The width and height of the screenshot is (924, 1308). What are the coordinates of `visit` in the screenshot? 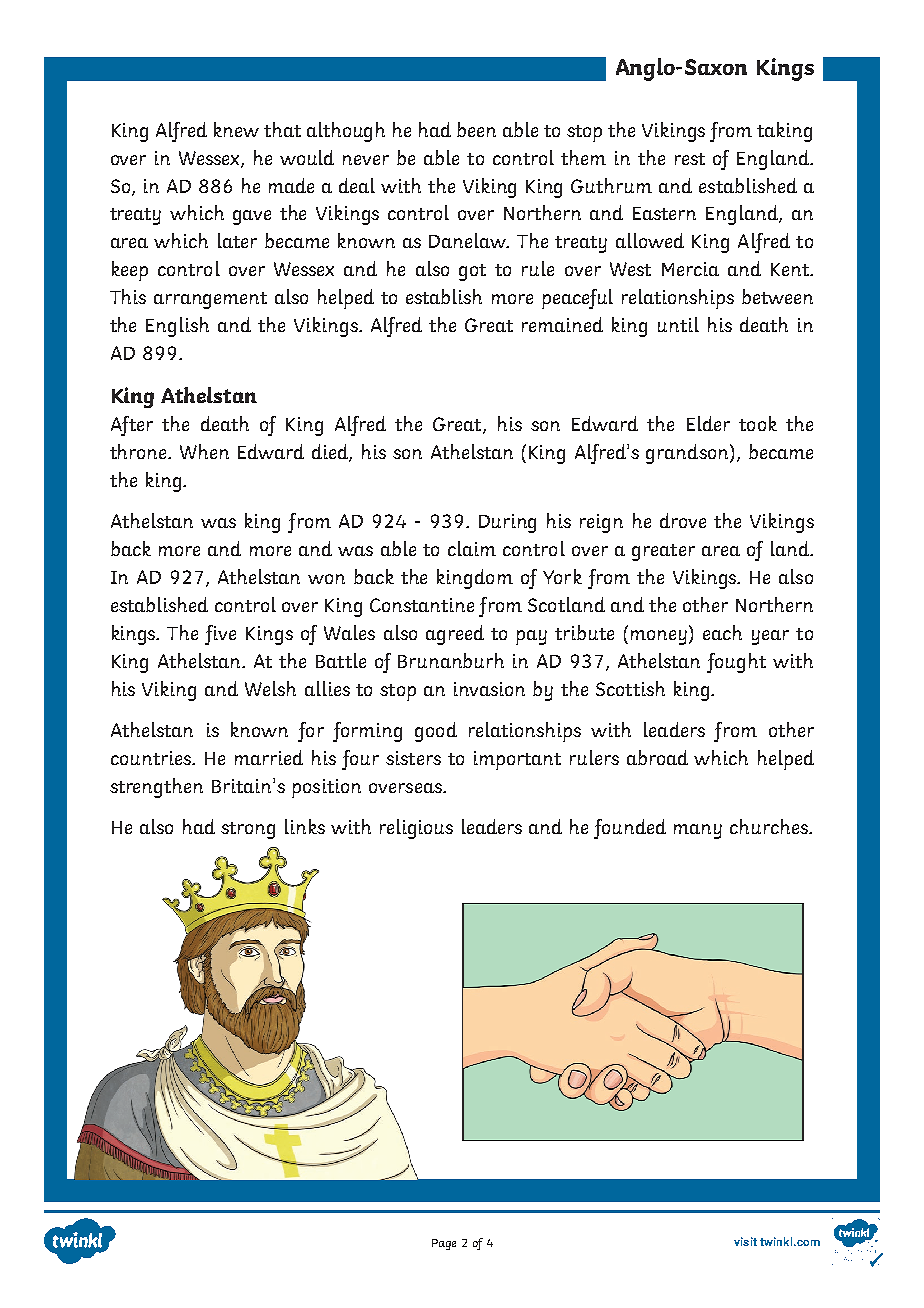 It's located at (745, 1241).
